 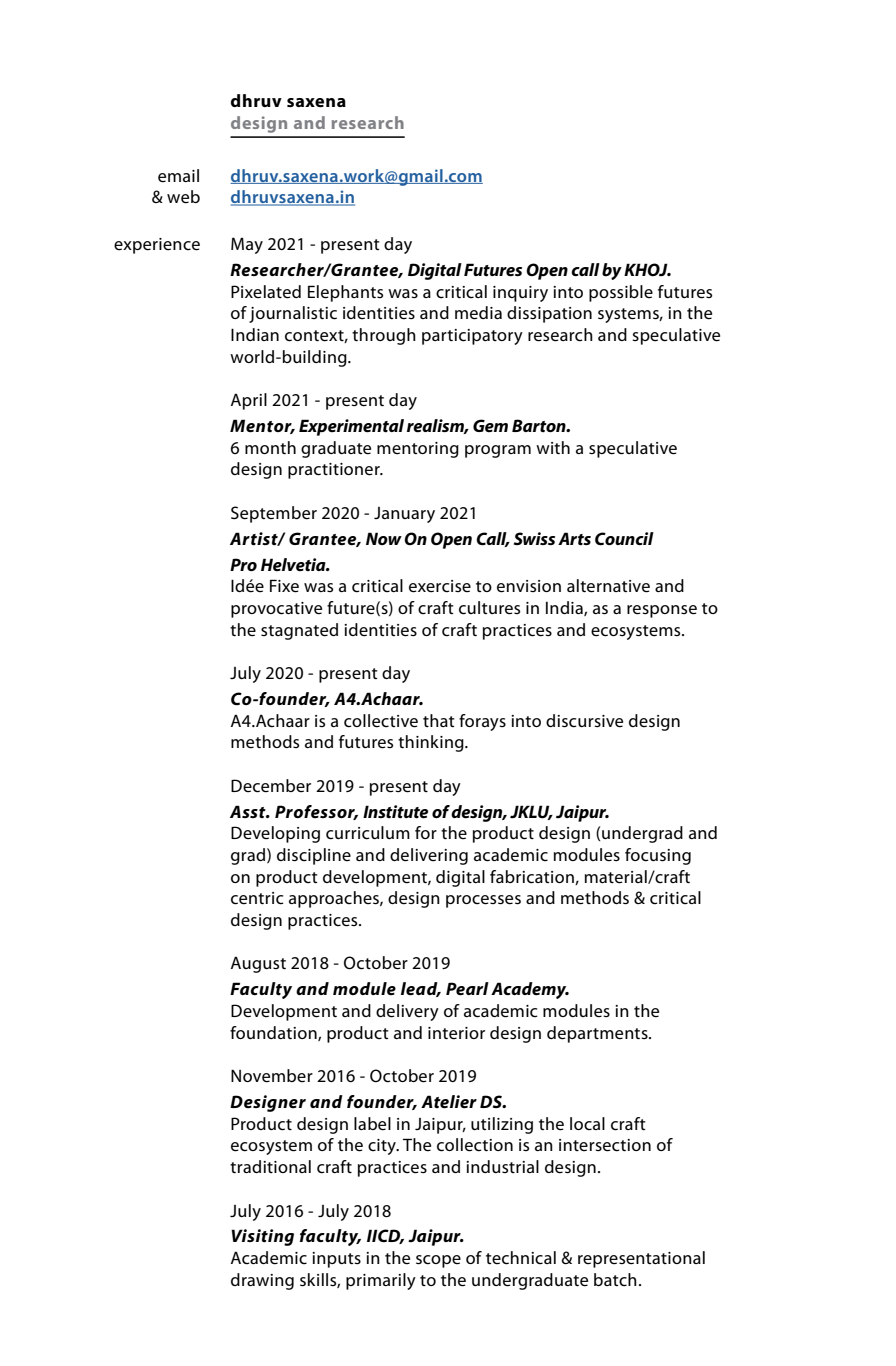 What do you see at coordinates (478, 313) in the image?
I see `media` at bounding box center [478, 313].
